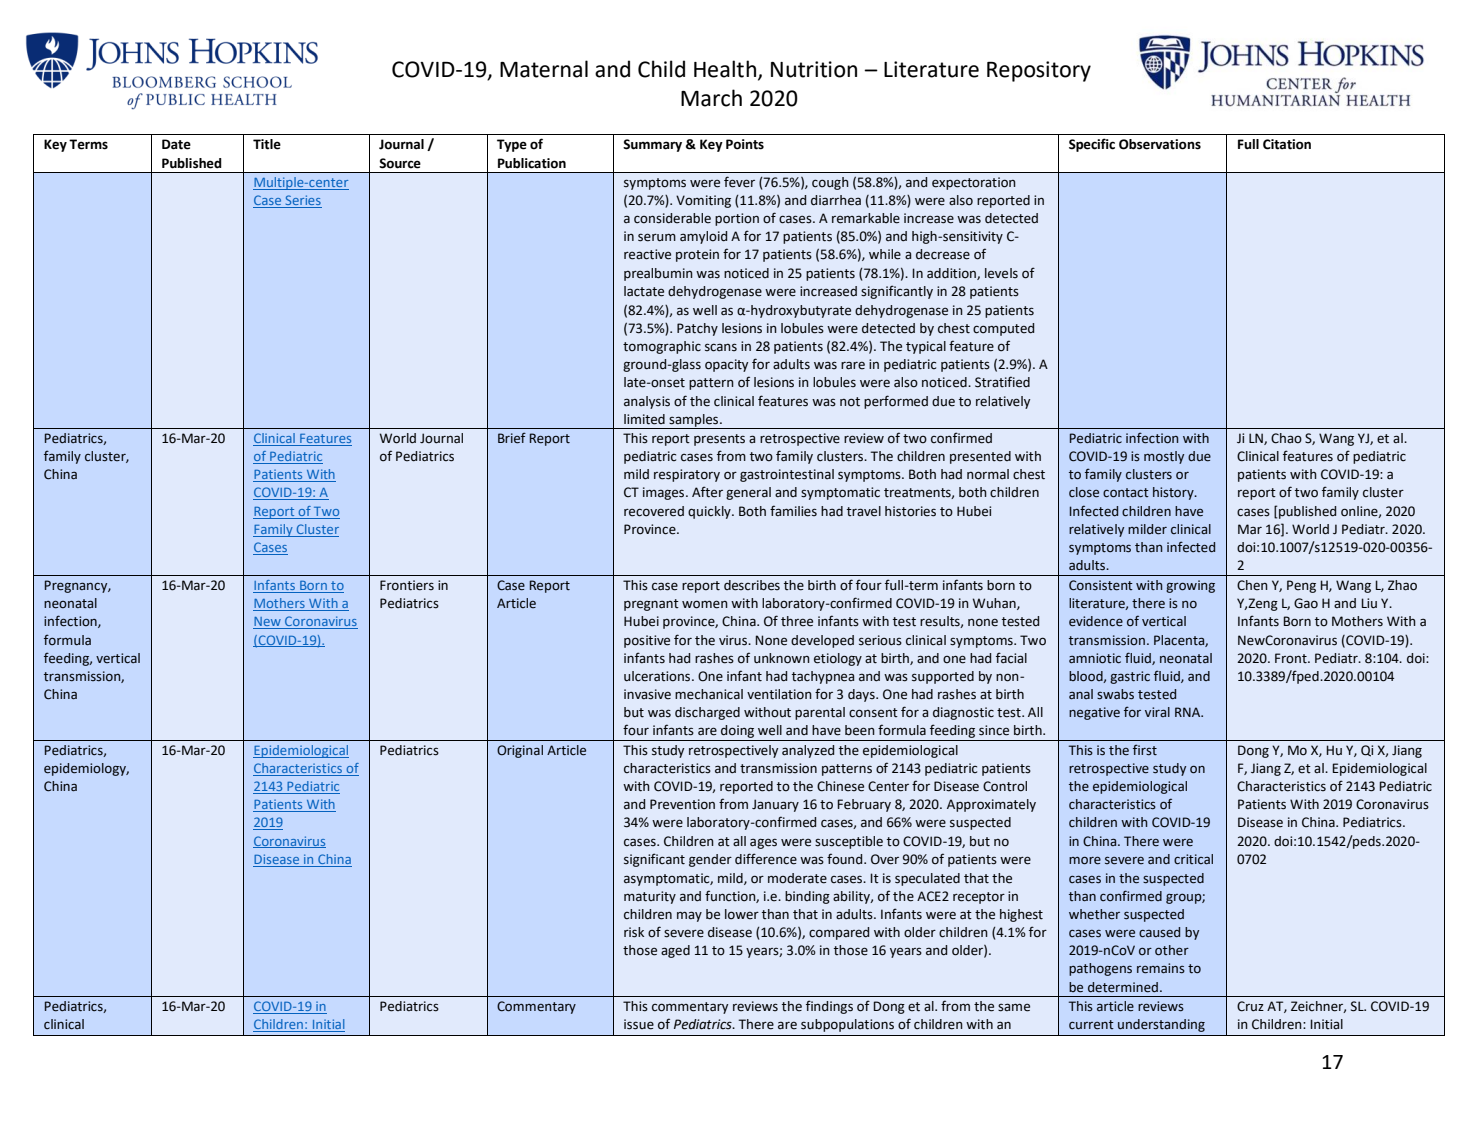 This screenshot has height=1142, width=1478. I want to click on Series, so click(303, 200).
